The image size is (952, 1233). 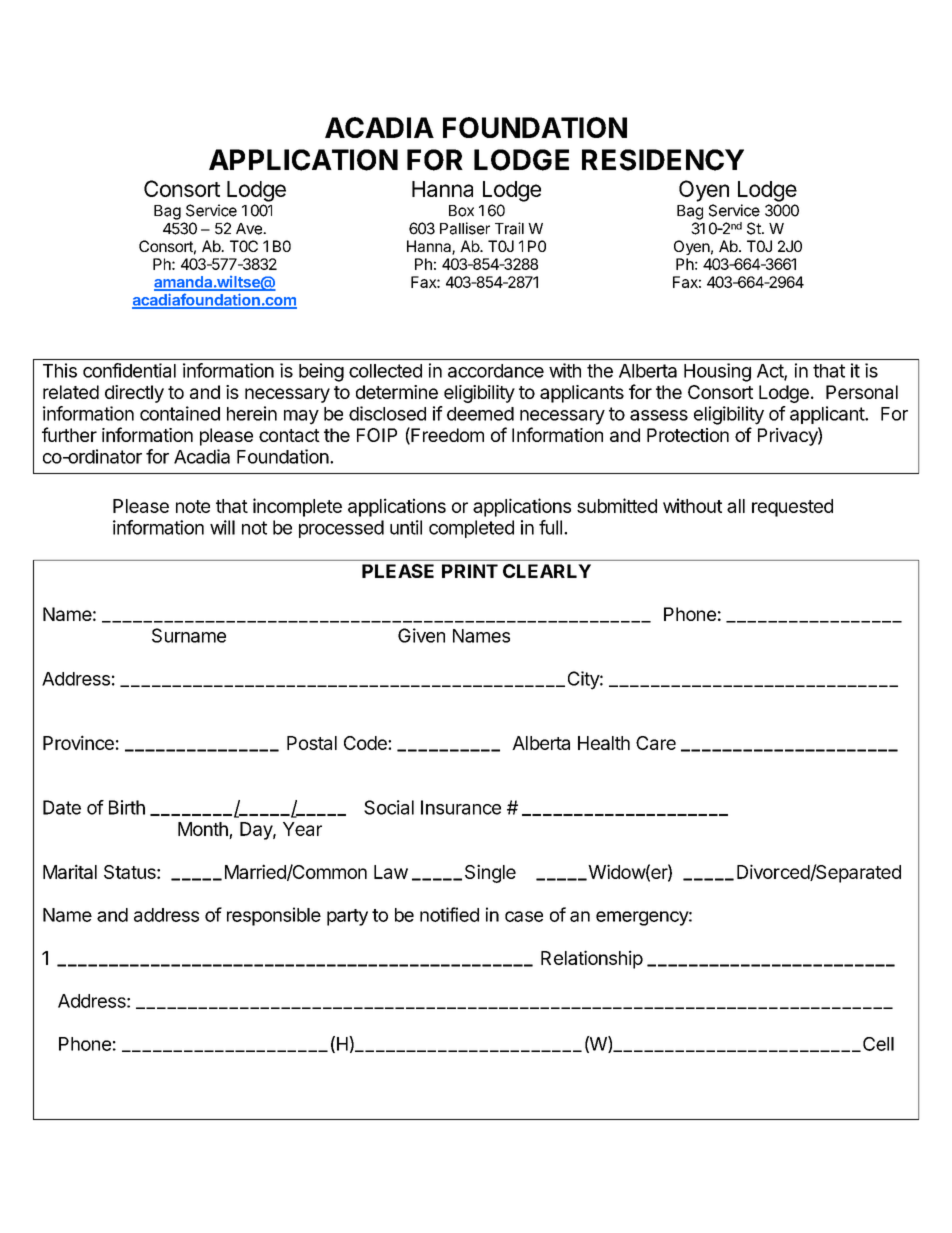 I want to click on Box, so click(x=461, y=211).
